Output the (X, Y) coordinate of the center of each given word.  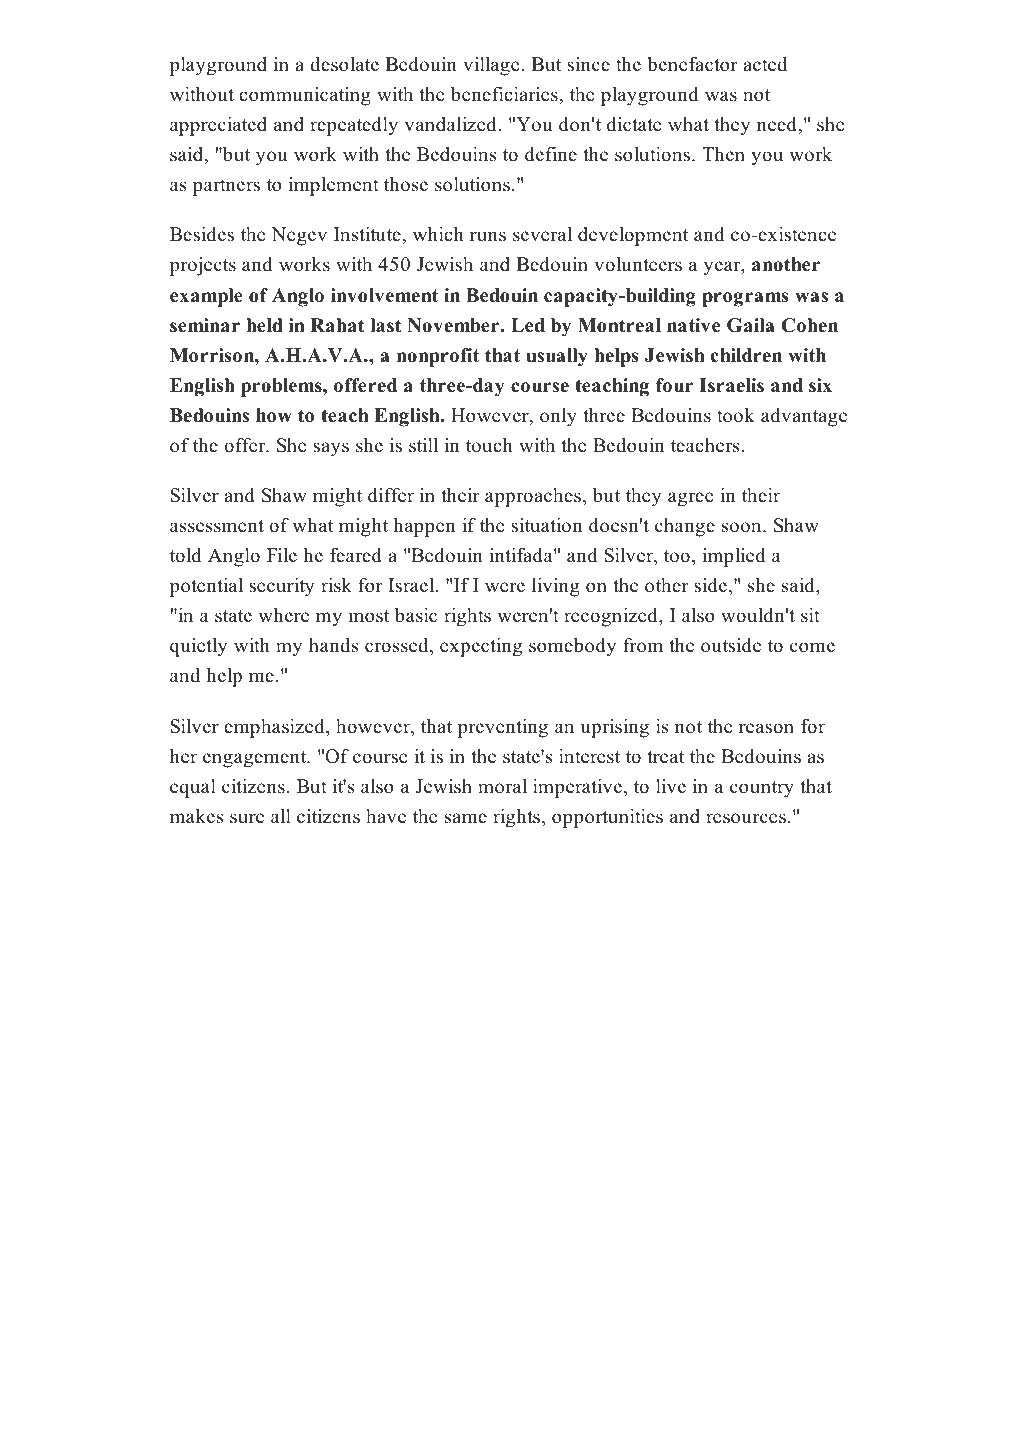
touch (489, 445)
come (812, 647)
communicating (305, 96)
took (736, 415)
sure (247, 818)
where (283, 615)
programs (745, 299)
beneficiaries (505, 94)
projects (202, 266)
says (331, 449)
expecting (481, 647)
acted (765, 64)
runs (488, 236)
